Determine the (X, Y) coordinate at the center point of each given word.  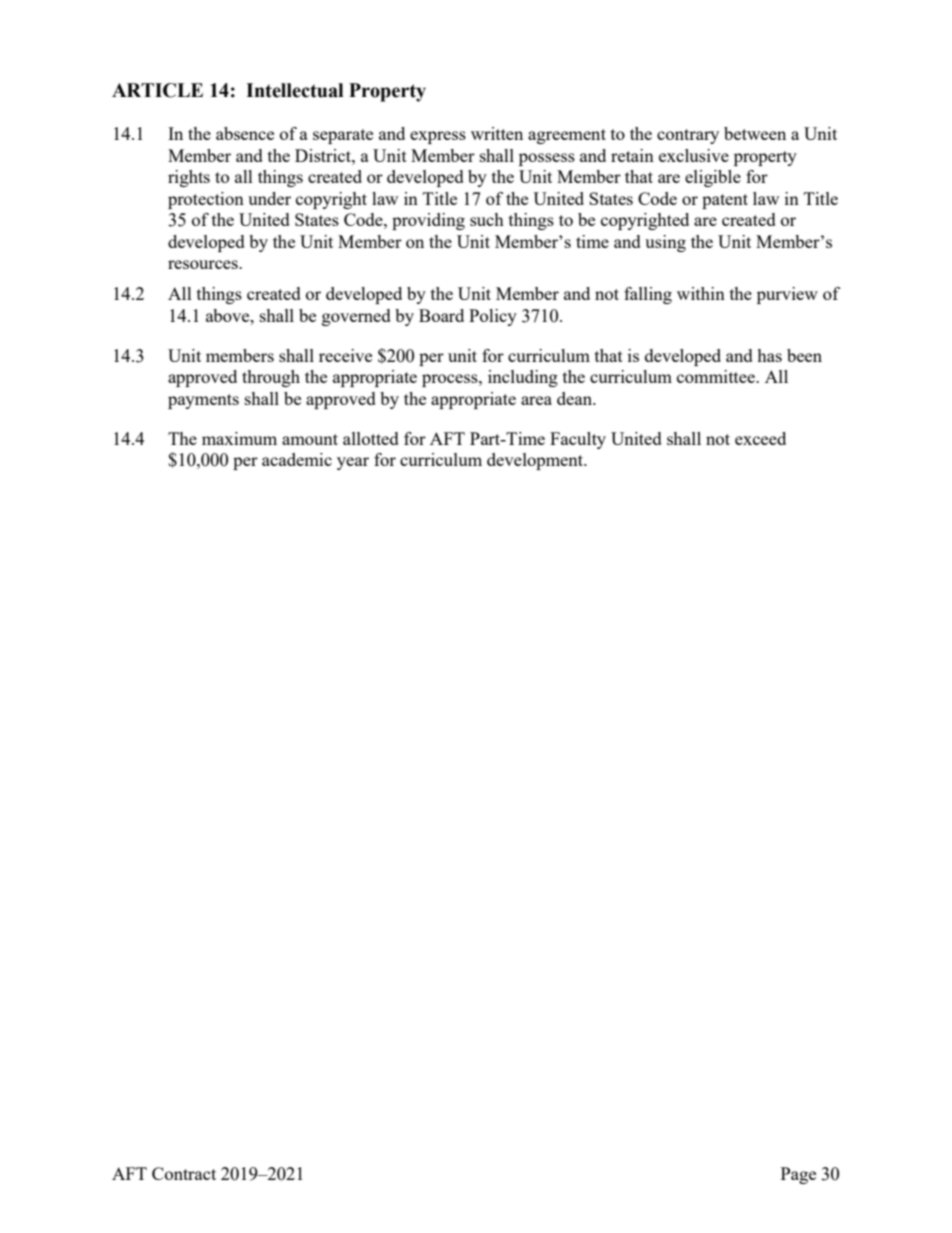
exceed (760, 438)
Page (798, 1175)
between (755, 133)
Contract (184, 1173)
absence (245, 133)
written (497, 133)
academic (297, 459)
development (536, 461)
